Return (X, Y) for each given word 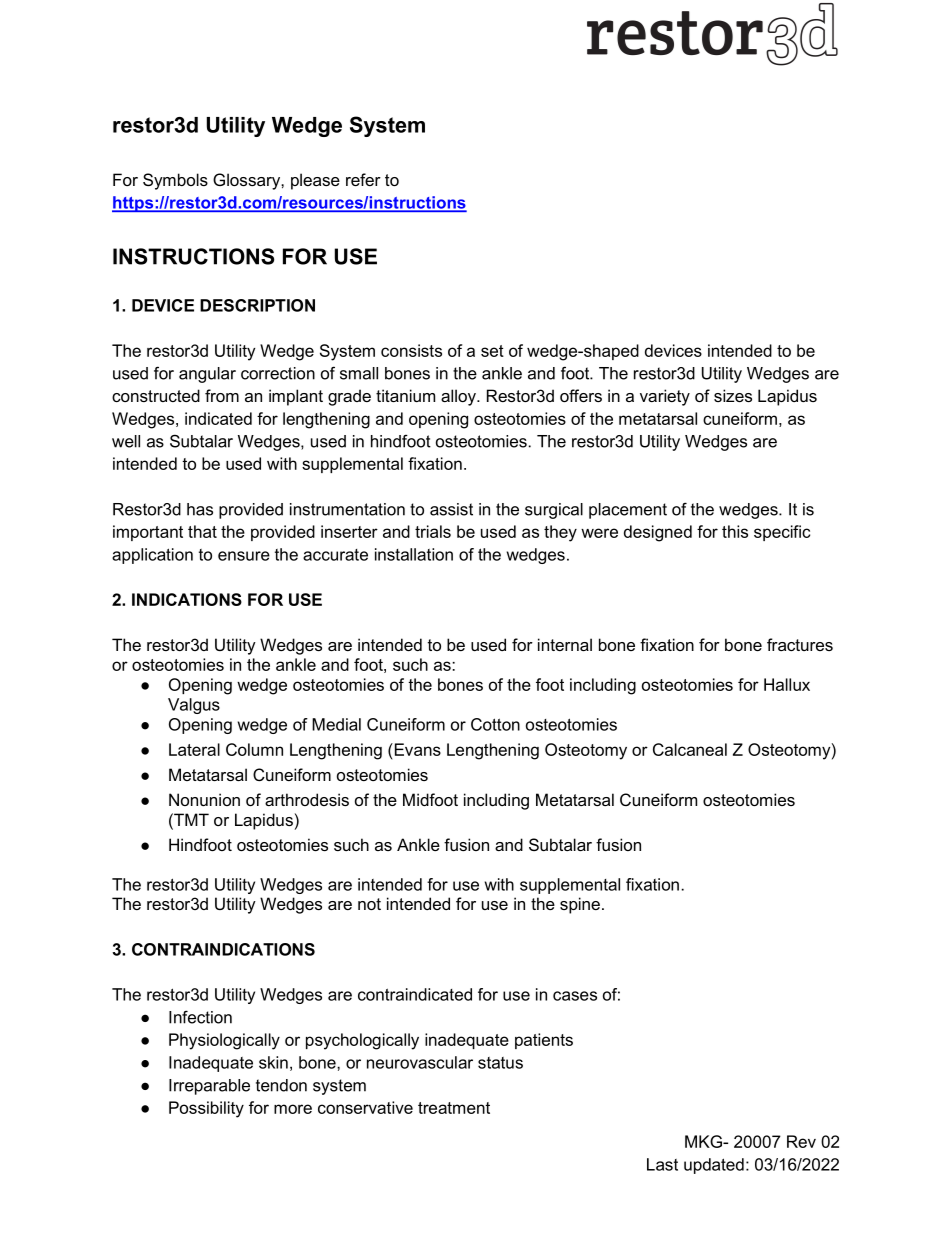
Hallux (787, 684)
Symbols (175, 181)
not (369, 904)
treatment (454, 1108)
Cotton (495, 724)
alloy (459, 397)
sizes (733, 395)
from (222, 395)
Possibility (206, 1109)
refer (363, 179)
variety (665, 397)
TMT (190, 819)
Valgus (194, 706)
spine (580, 905)
